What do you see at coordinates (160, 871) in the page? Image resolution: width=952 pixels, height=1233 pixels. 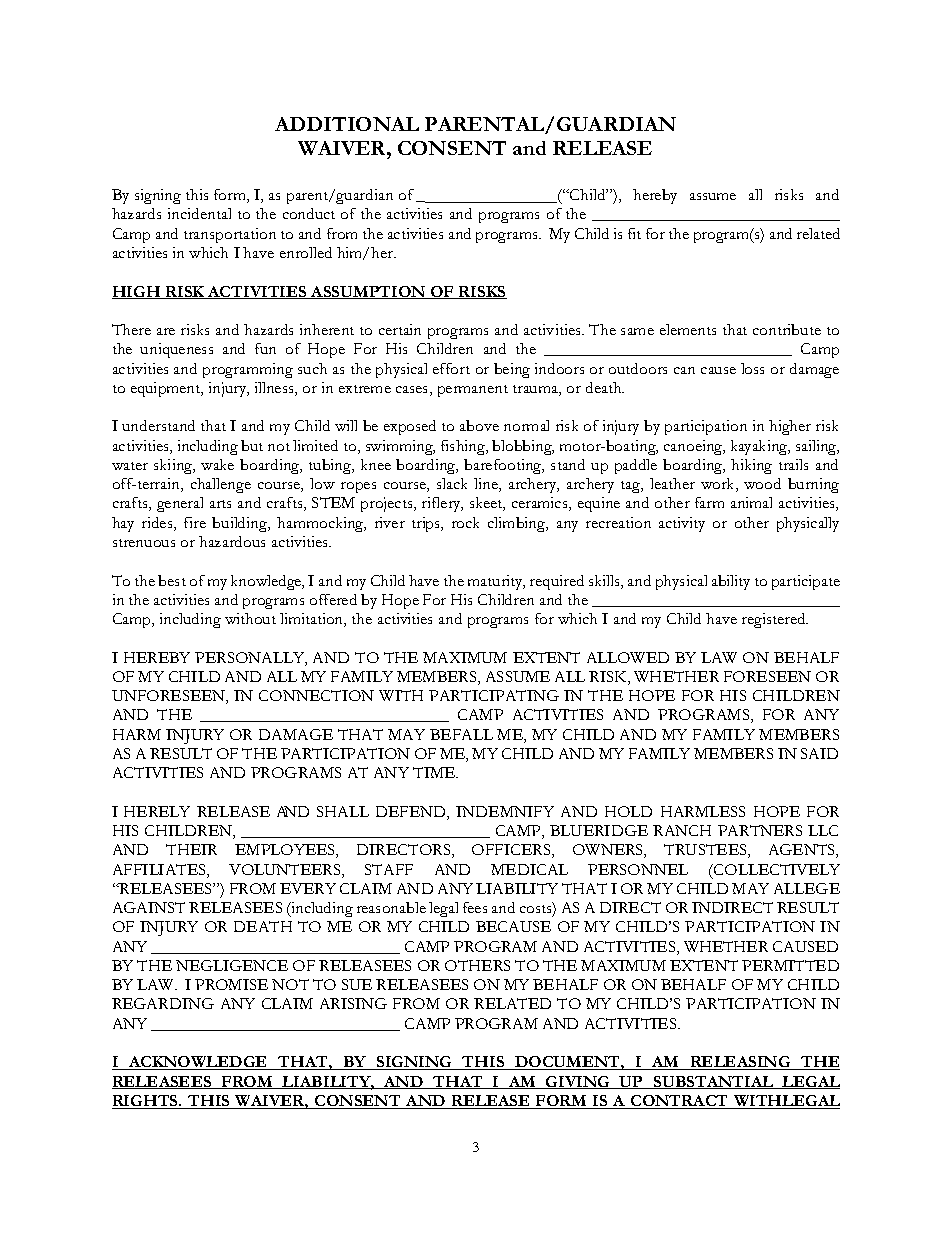 I see `AFFILIATES` at bounding box center [160, 871].
